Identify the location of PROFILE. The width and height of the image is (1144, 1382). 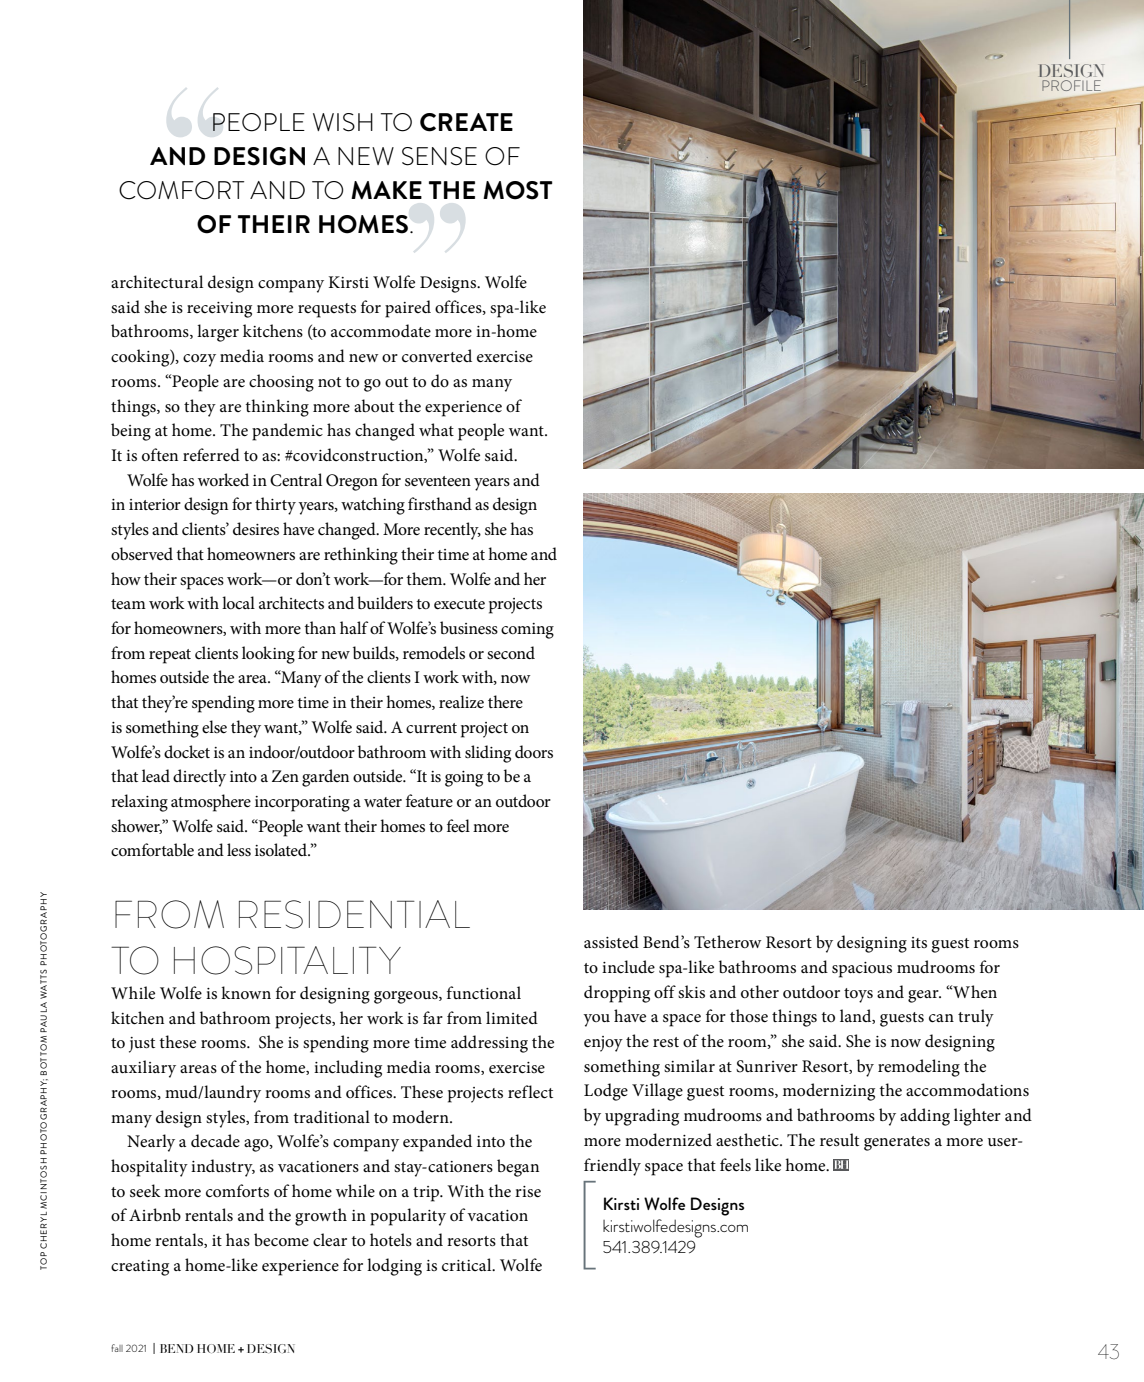
(1071, 85).
